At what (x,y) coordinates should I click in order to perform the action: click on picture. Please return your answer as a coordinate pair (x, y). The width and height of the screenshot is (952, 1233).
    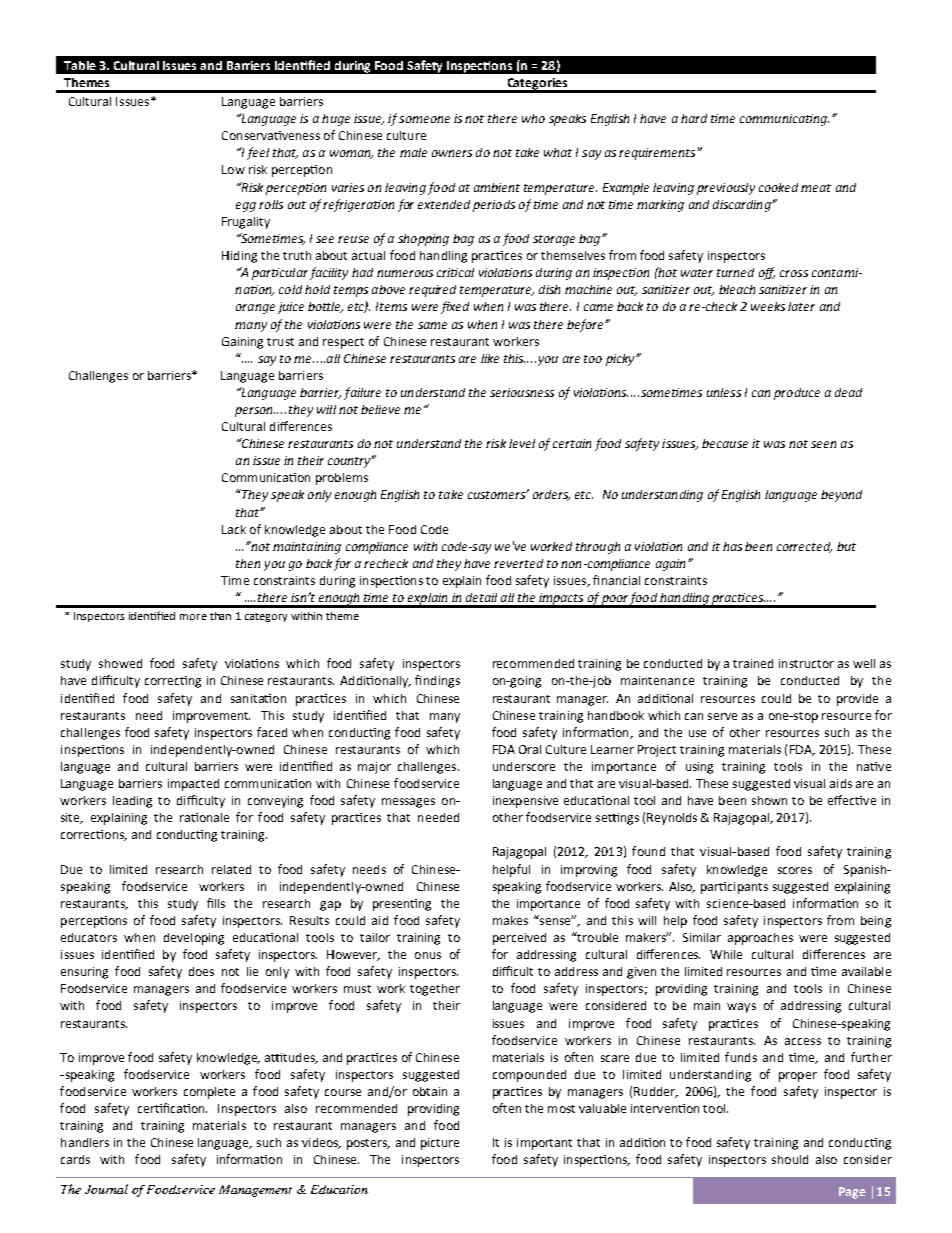
    Looking at the image, I should click on (440, 1144).
